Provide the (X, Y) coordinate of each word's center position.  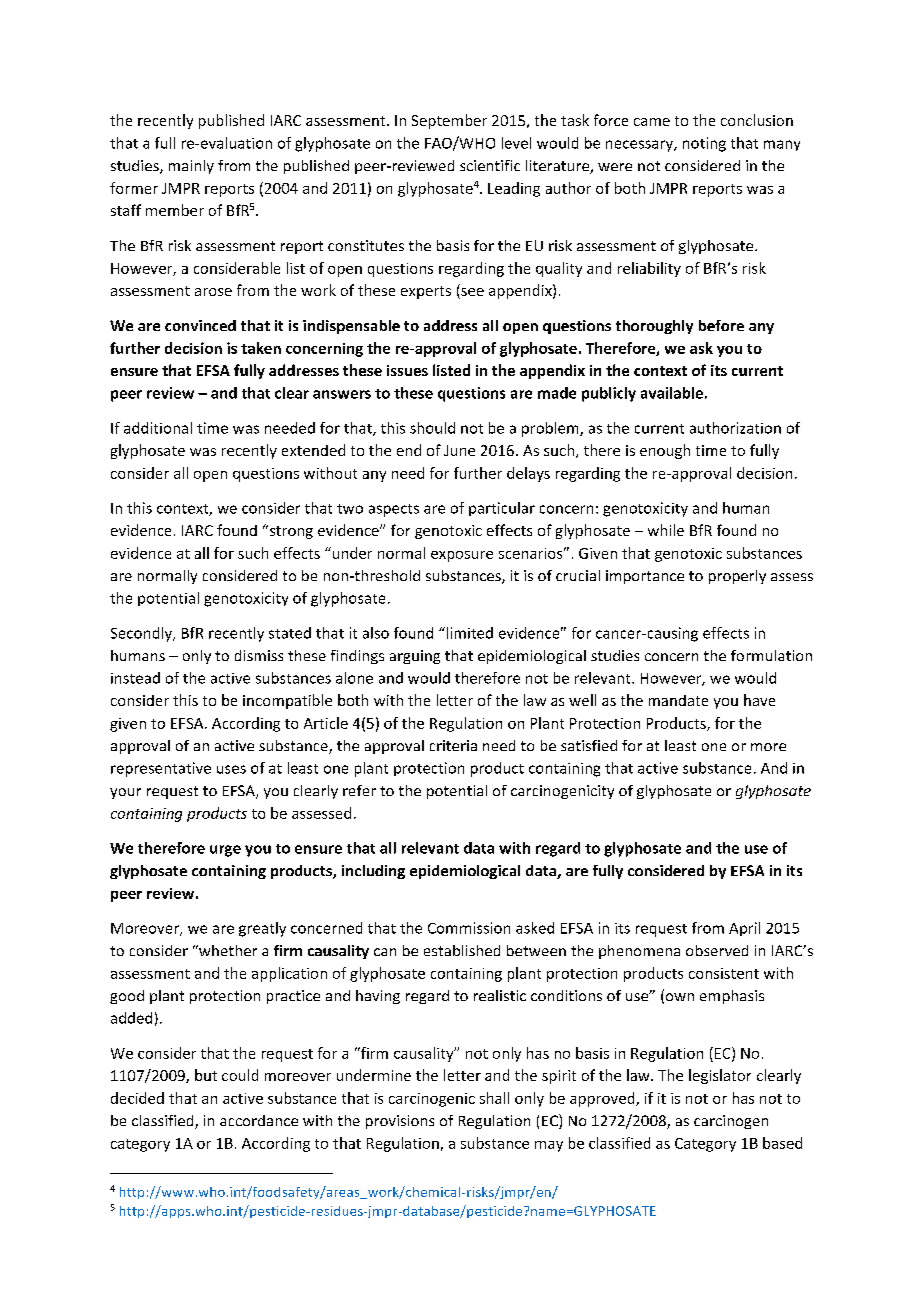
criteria (453, 745)
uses (231, 769)
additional (158, 428)
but (206, 1075)
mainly (191, 167)
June (459, 450)
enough (665, 451)
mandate (678, 700)
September (449, 121)
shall (494, 1098)
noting (704, 144)
